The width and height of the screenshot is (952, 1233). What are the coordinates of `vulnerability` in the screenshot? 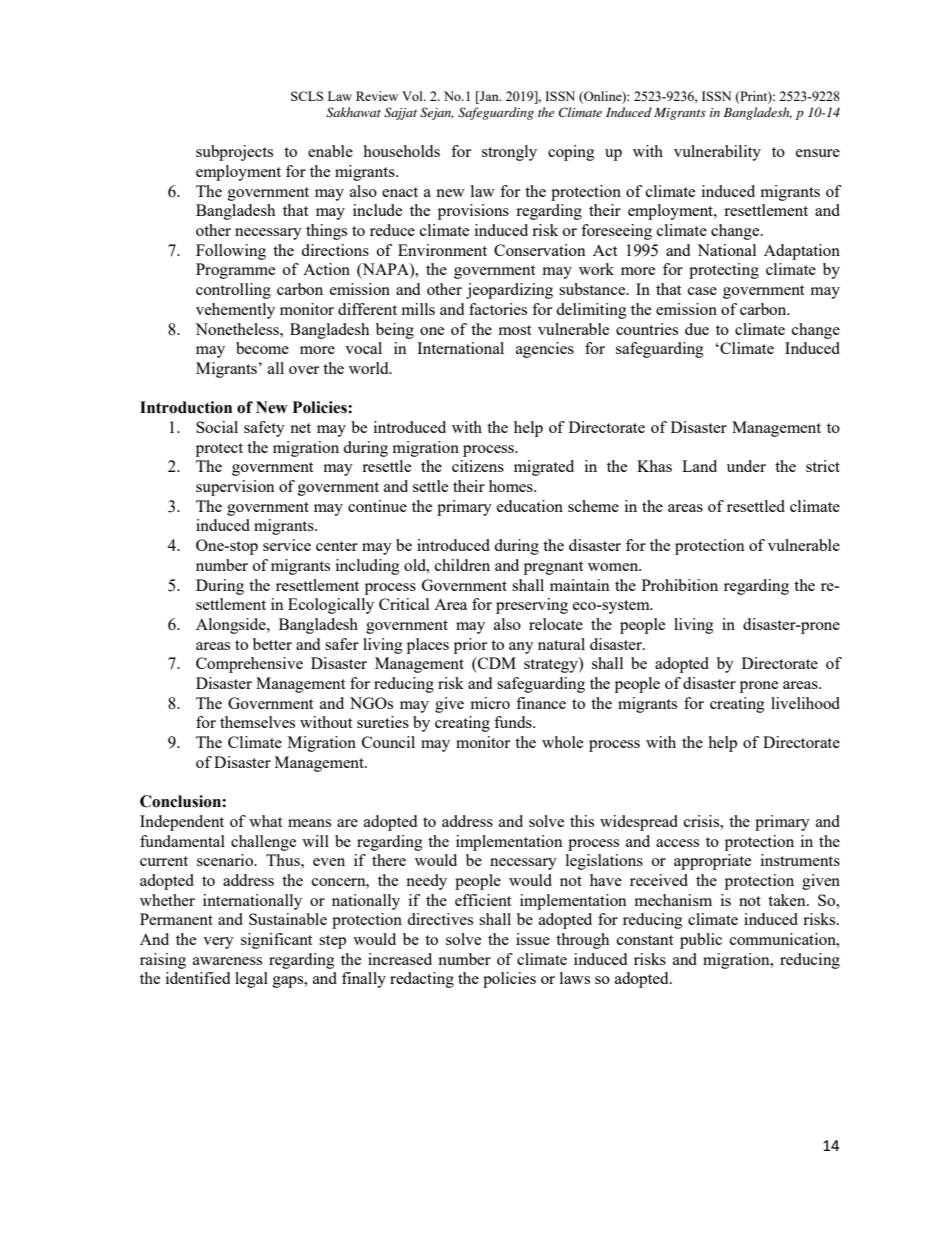 It's located at (717, 153).
